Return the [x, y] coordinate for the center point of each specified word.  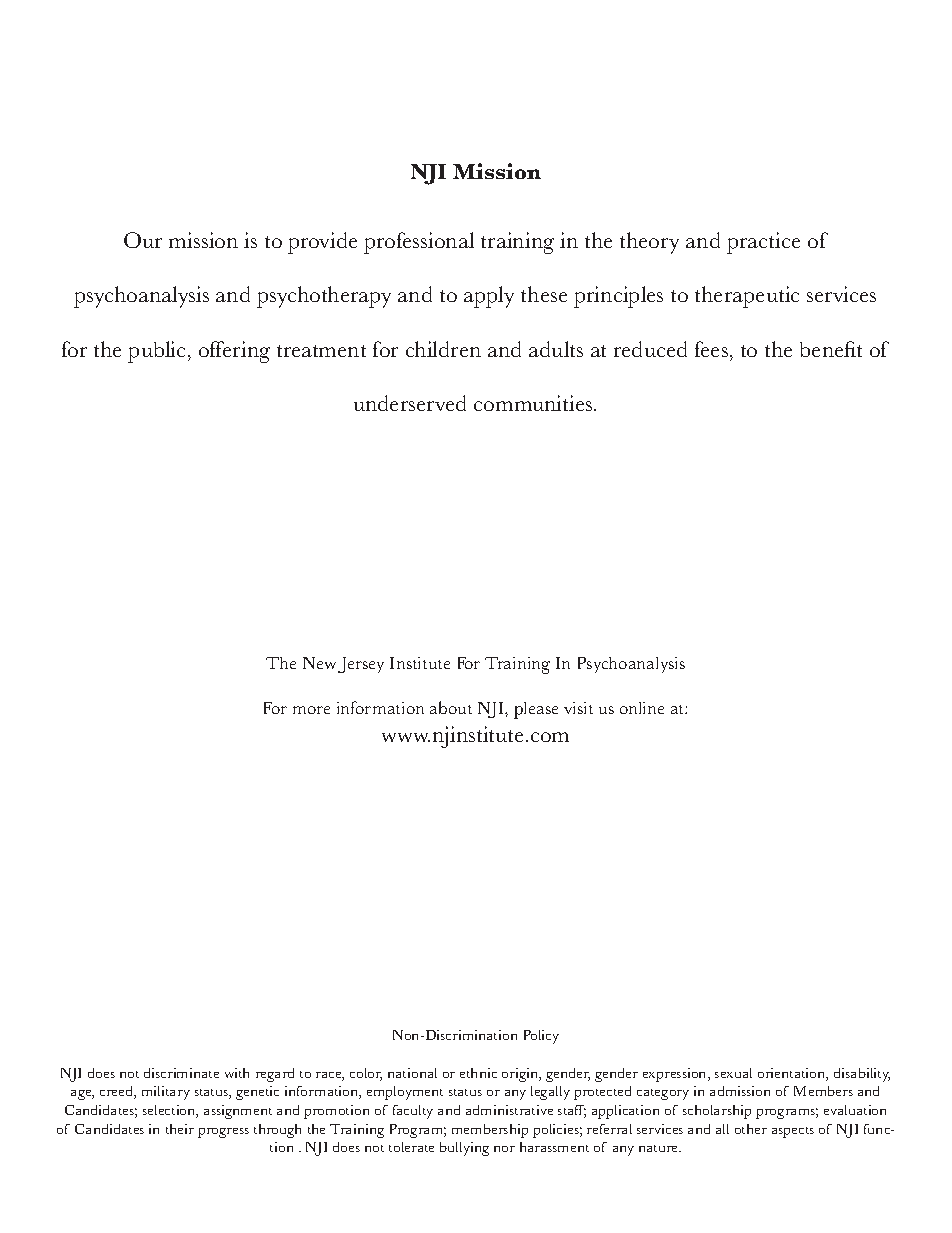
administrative [509, 1110]
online [642, 708]
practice [763, 243]
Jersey [361, 665]
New [319, 663]
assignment [238, 1112]
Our [143, 240]
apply [489, 297]
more [311, 710]
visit [578, 708]
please [536, 710]
